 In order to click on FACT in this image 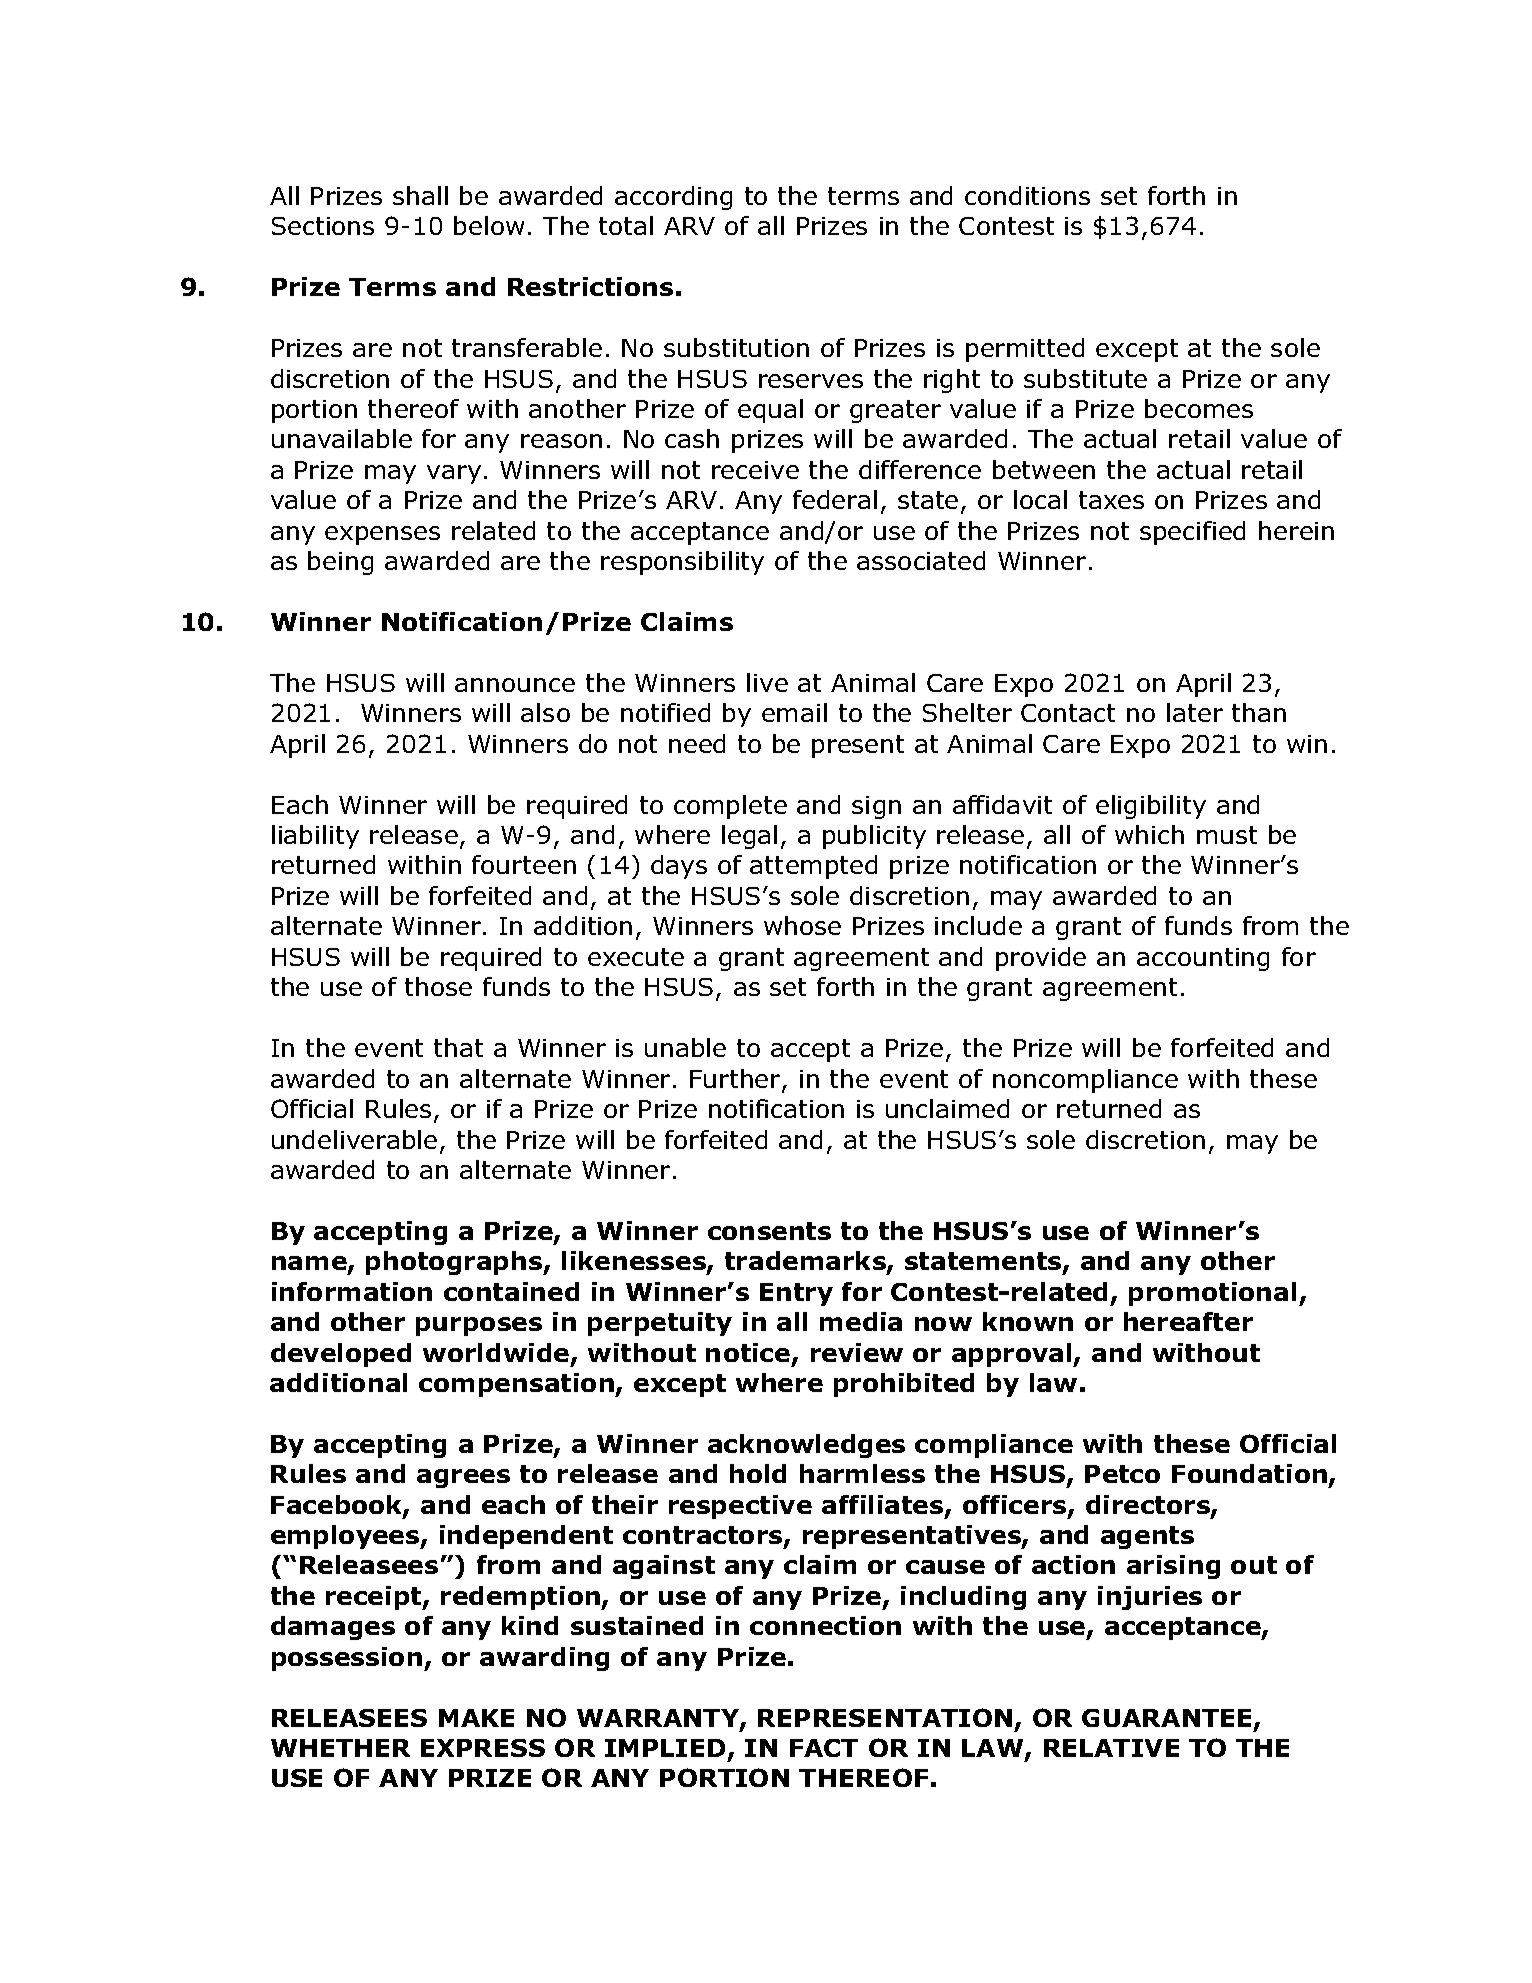, I will do `click(824, 1748)`.
